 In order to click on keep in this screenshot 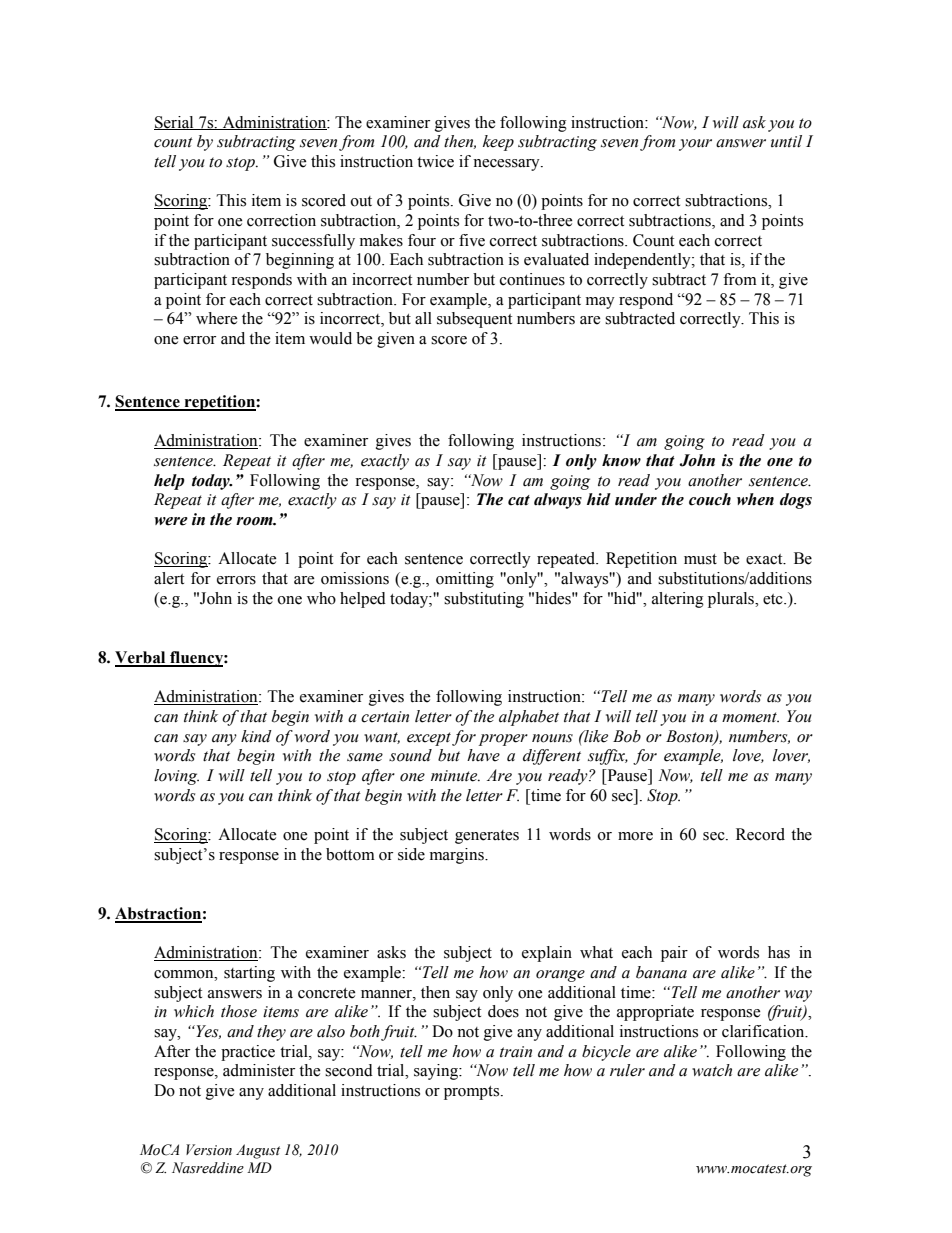, I will do `click(498, 143)`.
